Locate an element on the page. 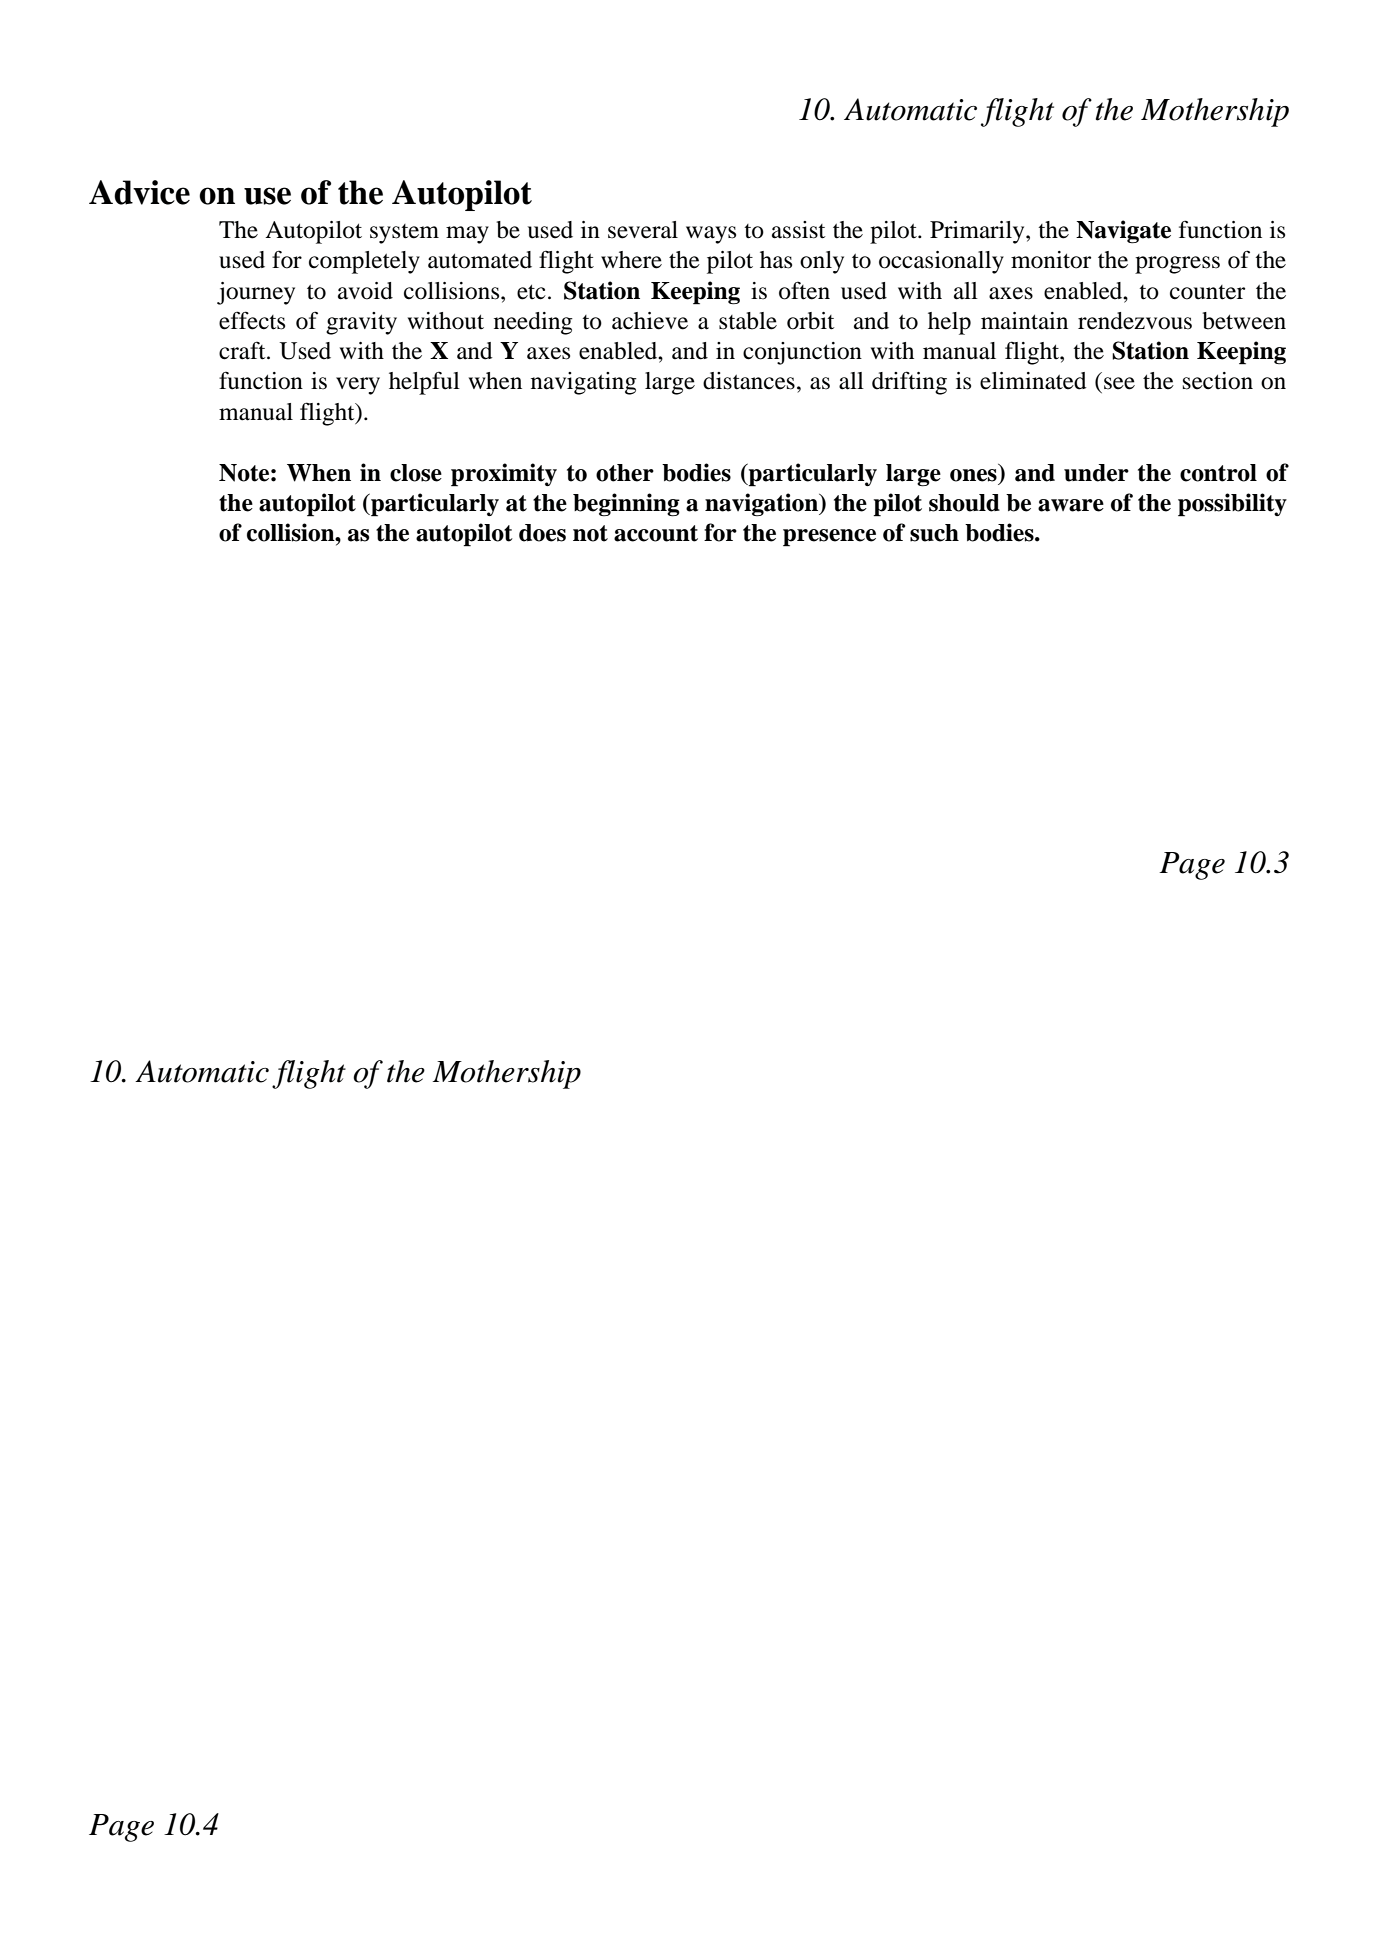 This document has height=1951, width=1379. several is located at coordinates (643, 230).
